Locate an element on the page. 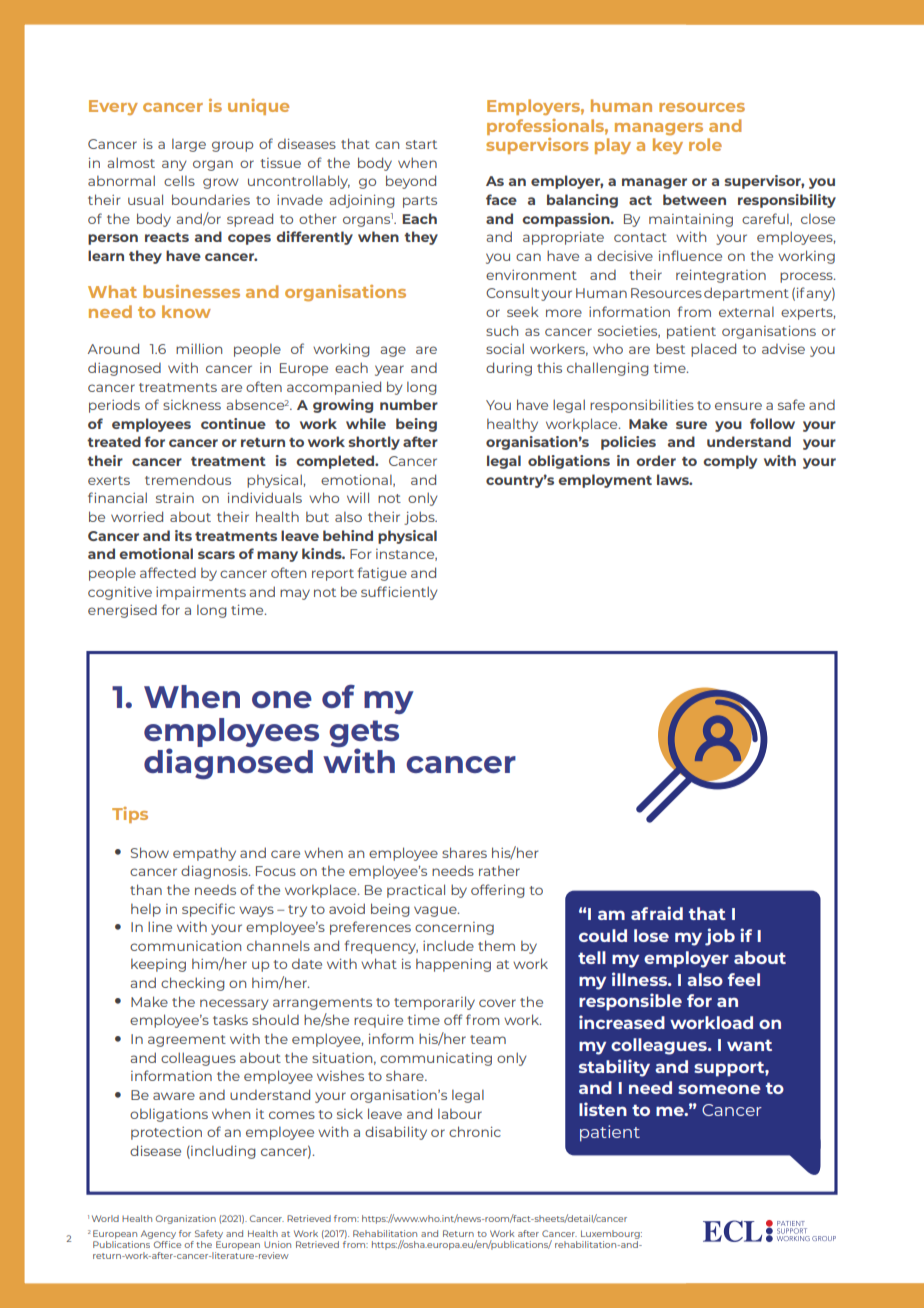  role is located at coordinates (705, 144).
